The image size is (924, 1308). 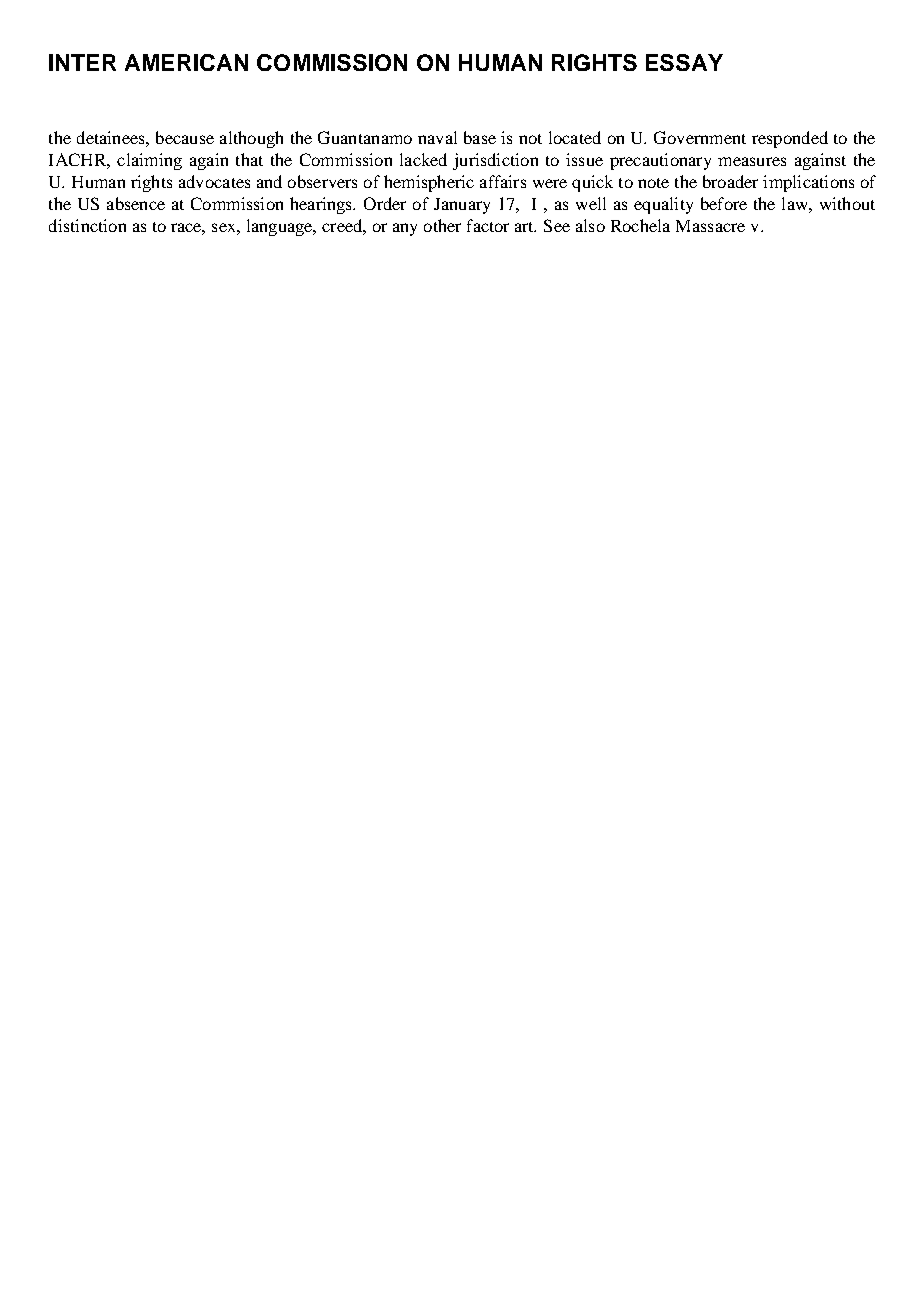 I want to click on AMERICAN, so click(x=186, y=62).
